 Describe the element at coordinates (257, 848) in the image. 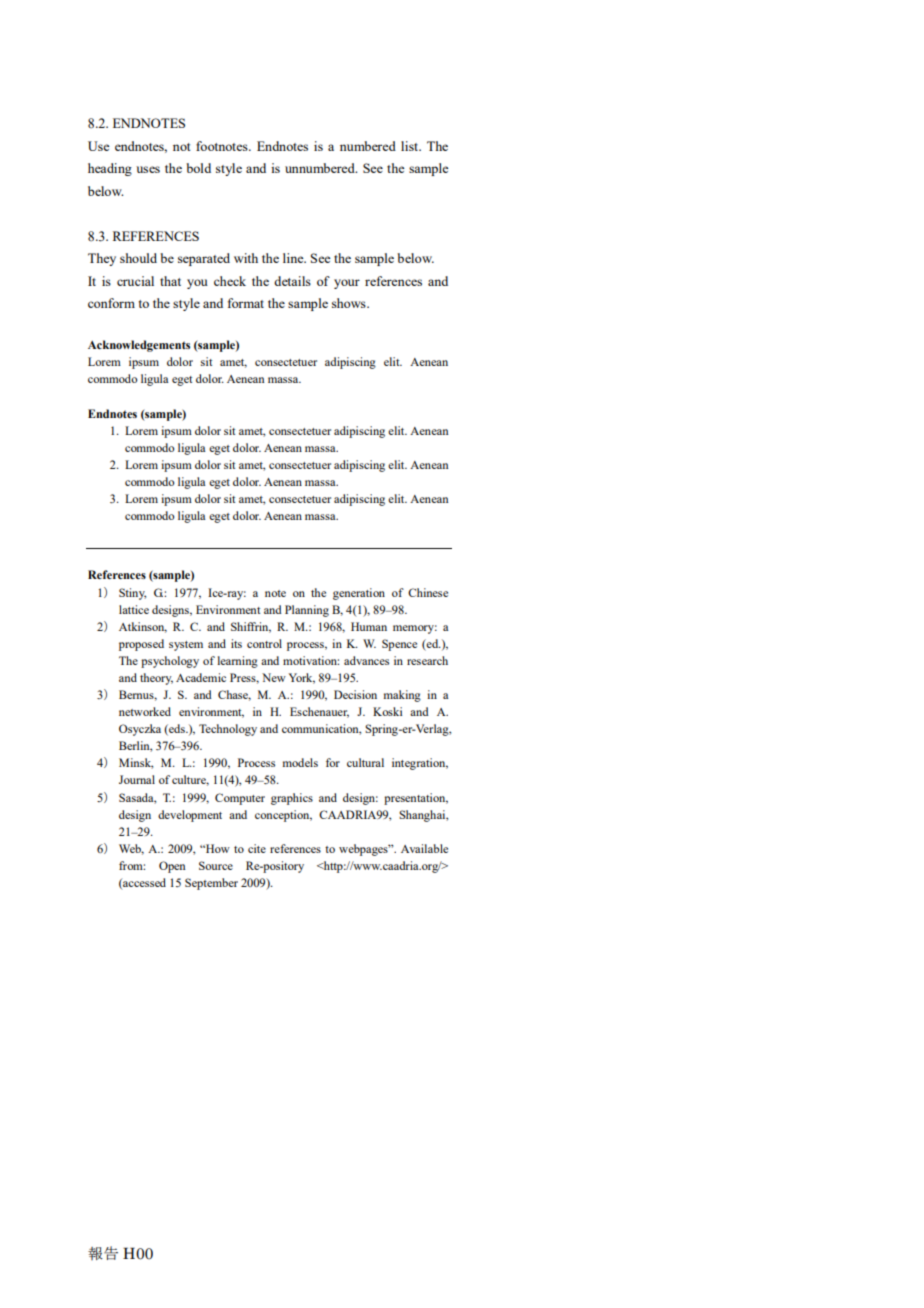

I see `cite` at that location.
